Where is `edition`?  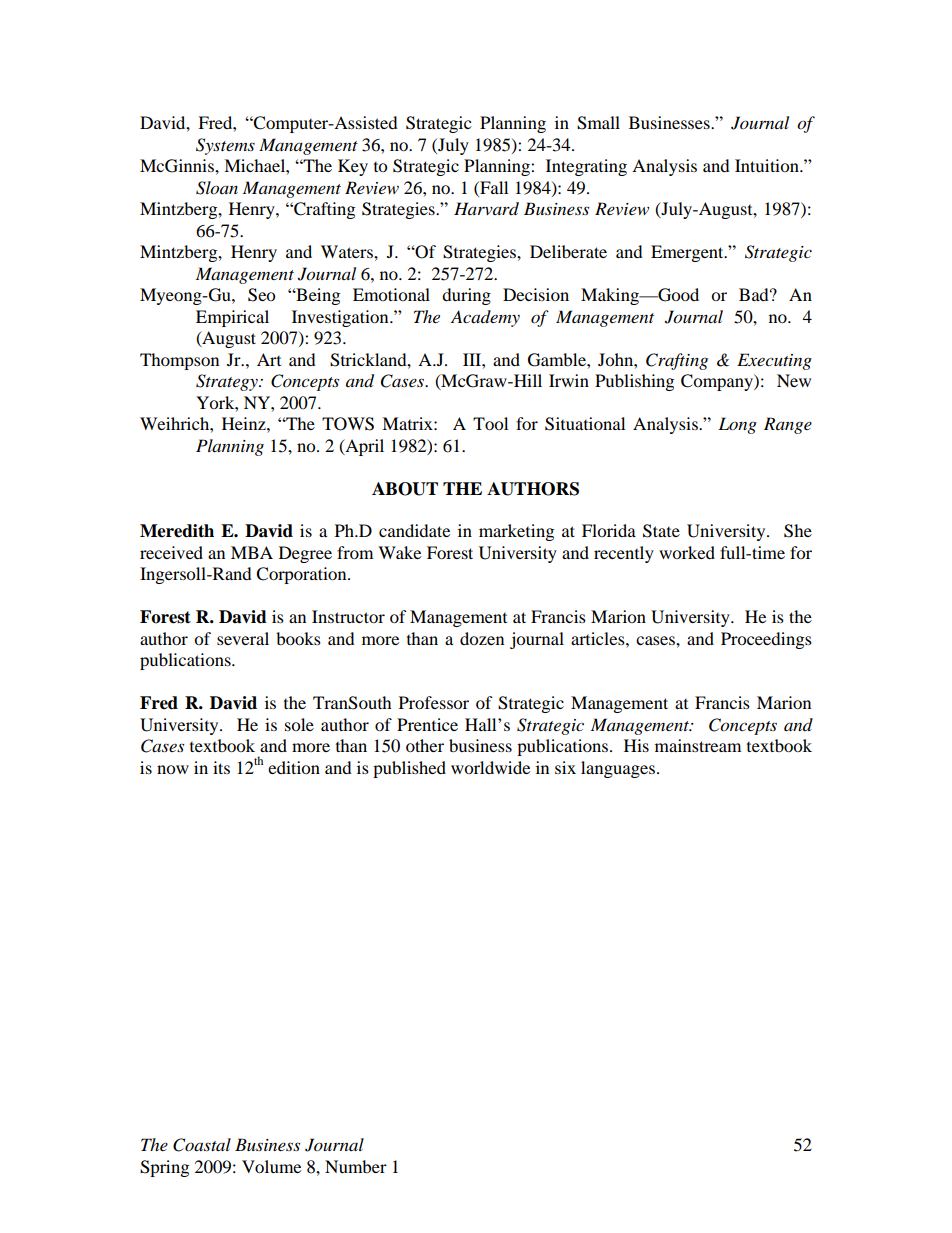 edition is located at coordinates (294, 767).
